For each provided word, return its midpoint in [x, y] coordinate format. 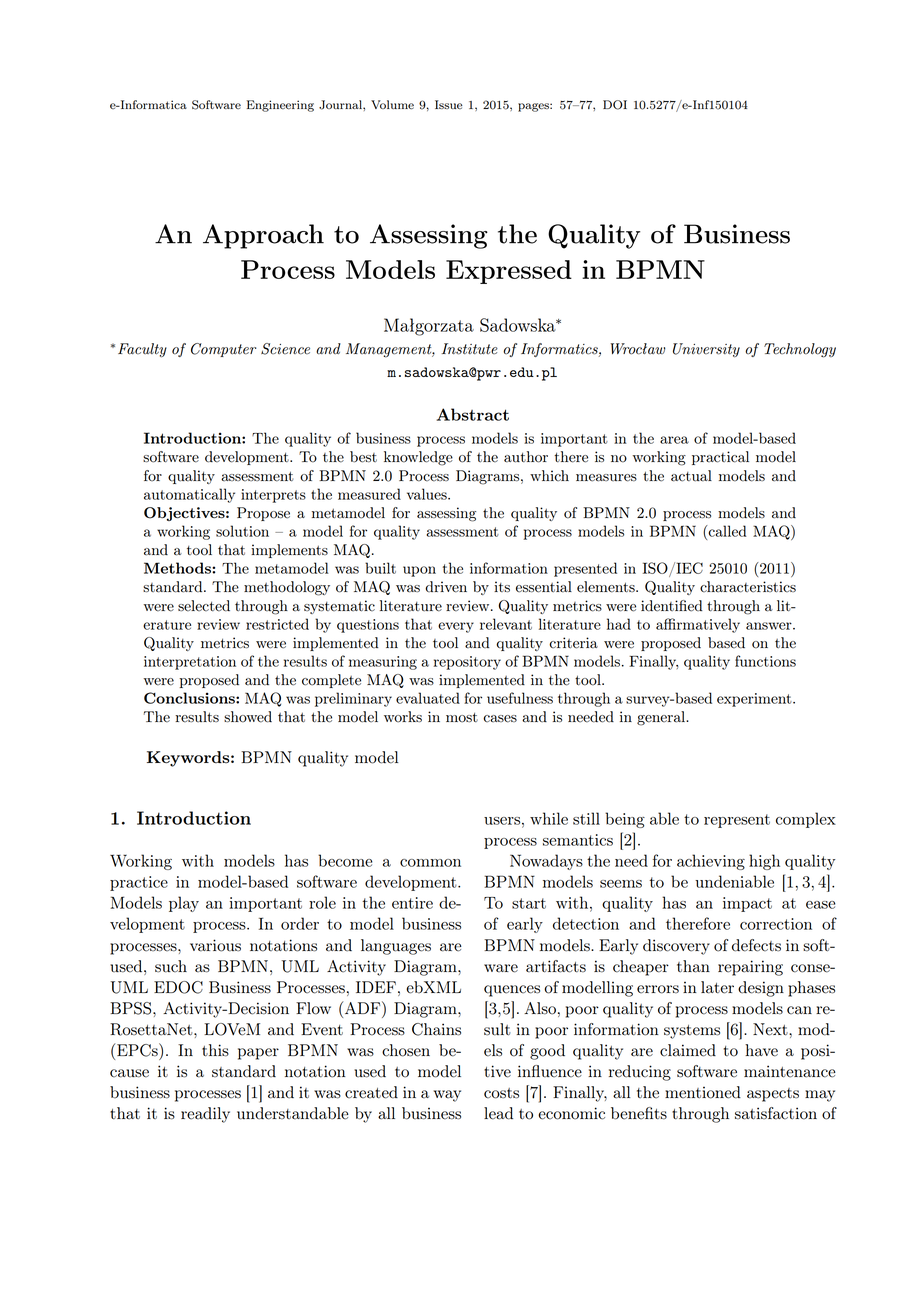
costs [501, 1093]
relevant [506, 624]
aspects [773, 1095]
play [184, 904]
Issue [449, 104]
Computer [224, 350]
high [764, 862]
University [706, 350]
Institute [470, 349]
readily [205, 1115]
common [430, 863]
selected [204, 606]
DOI [615, 105]
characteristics [748, 587]
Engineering [280, 106]
